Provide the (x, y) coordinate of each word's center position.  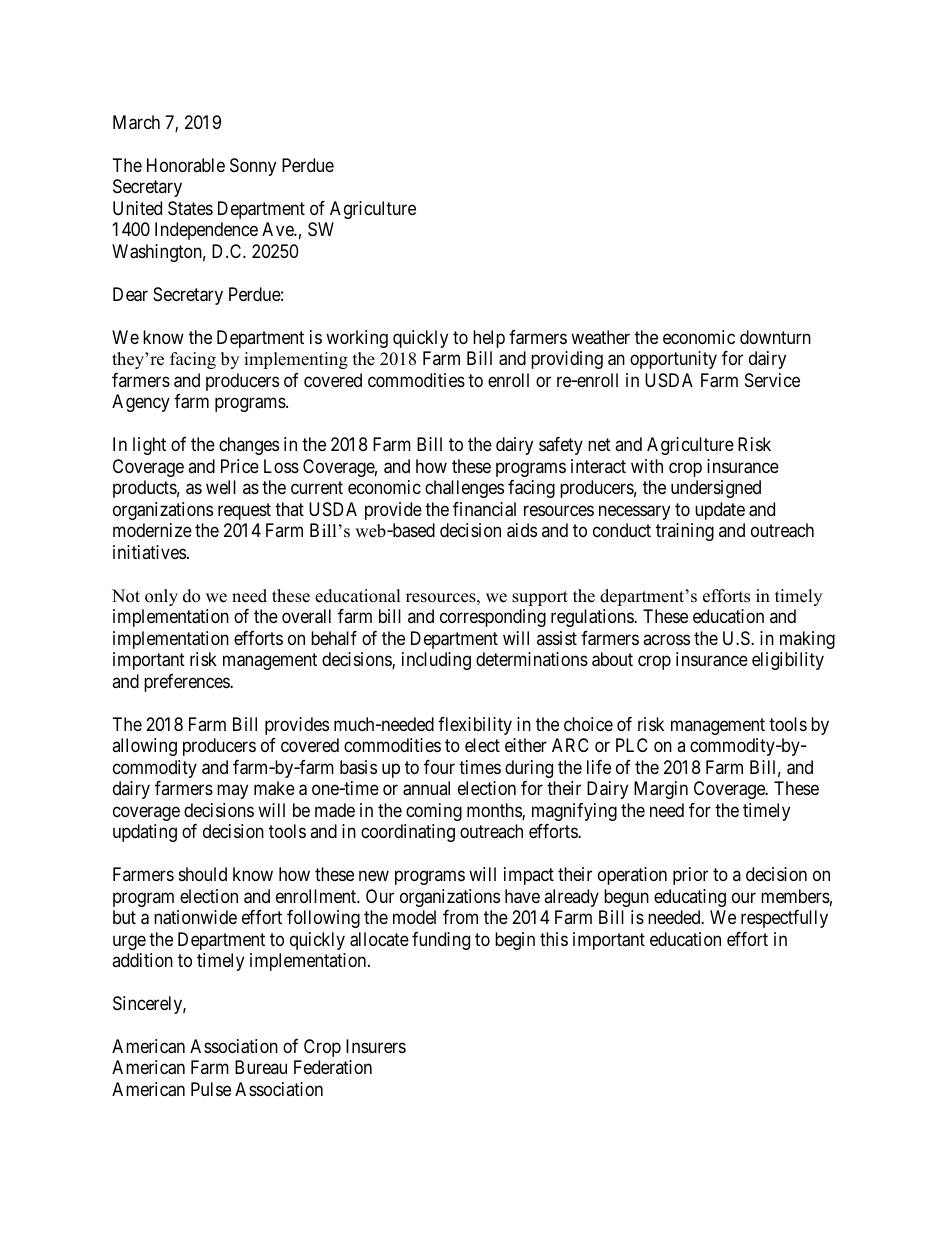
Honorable (186, 165)
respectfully (784, 919)
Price (240, 466)
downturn (775, 337)
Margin (661, 790)
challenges (464, 489)
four (439, 767)
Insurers (376, 1046)
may (232, 792)
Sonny (253, 167)
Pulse (211, 1089)
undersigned (716, 489)
